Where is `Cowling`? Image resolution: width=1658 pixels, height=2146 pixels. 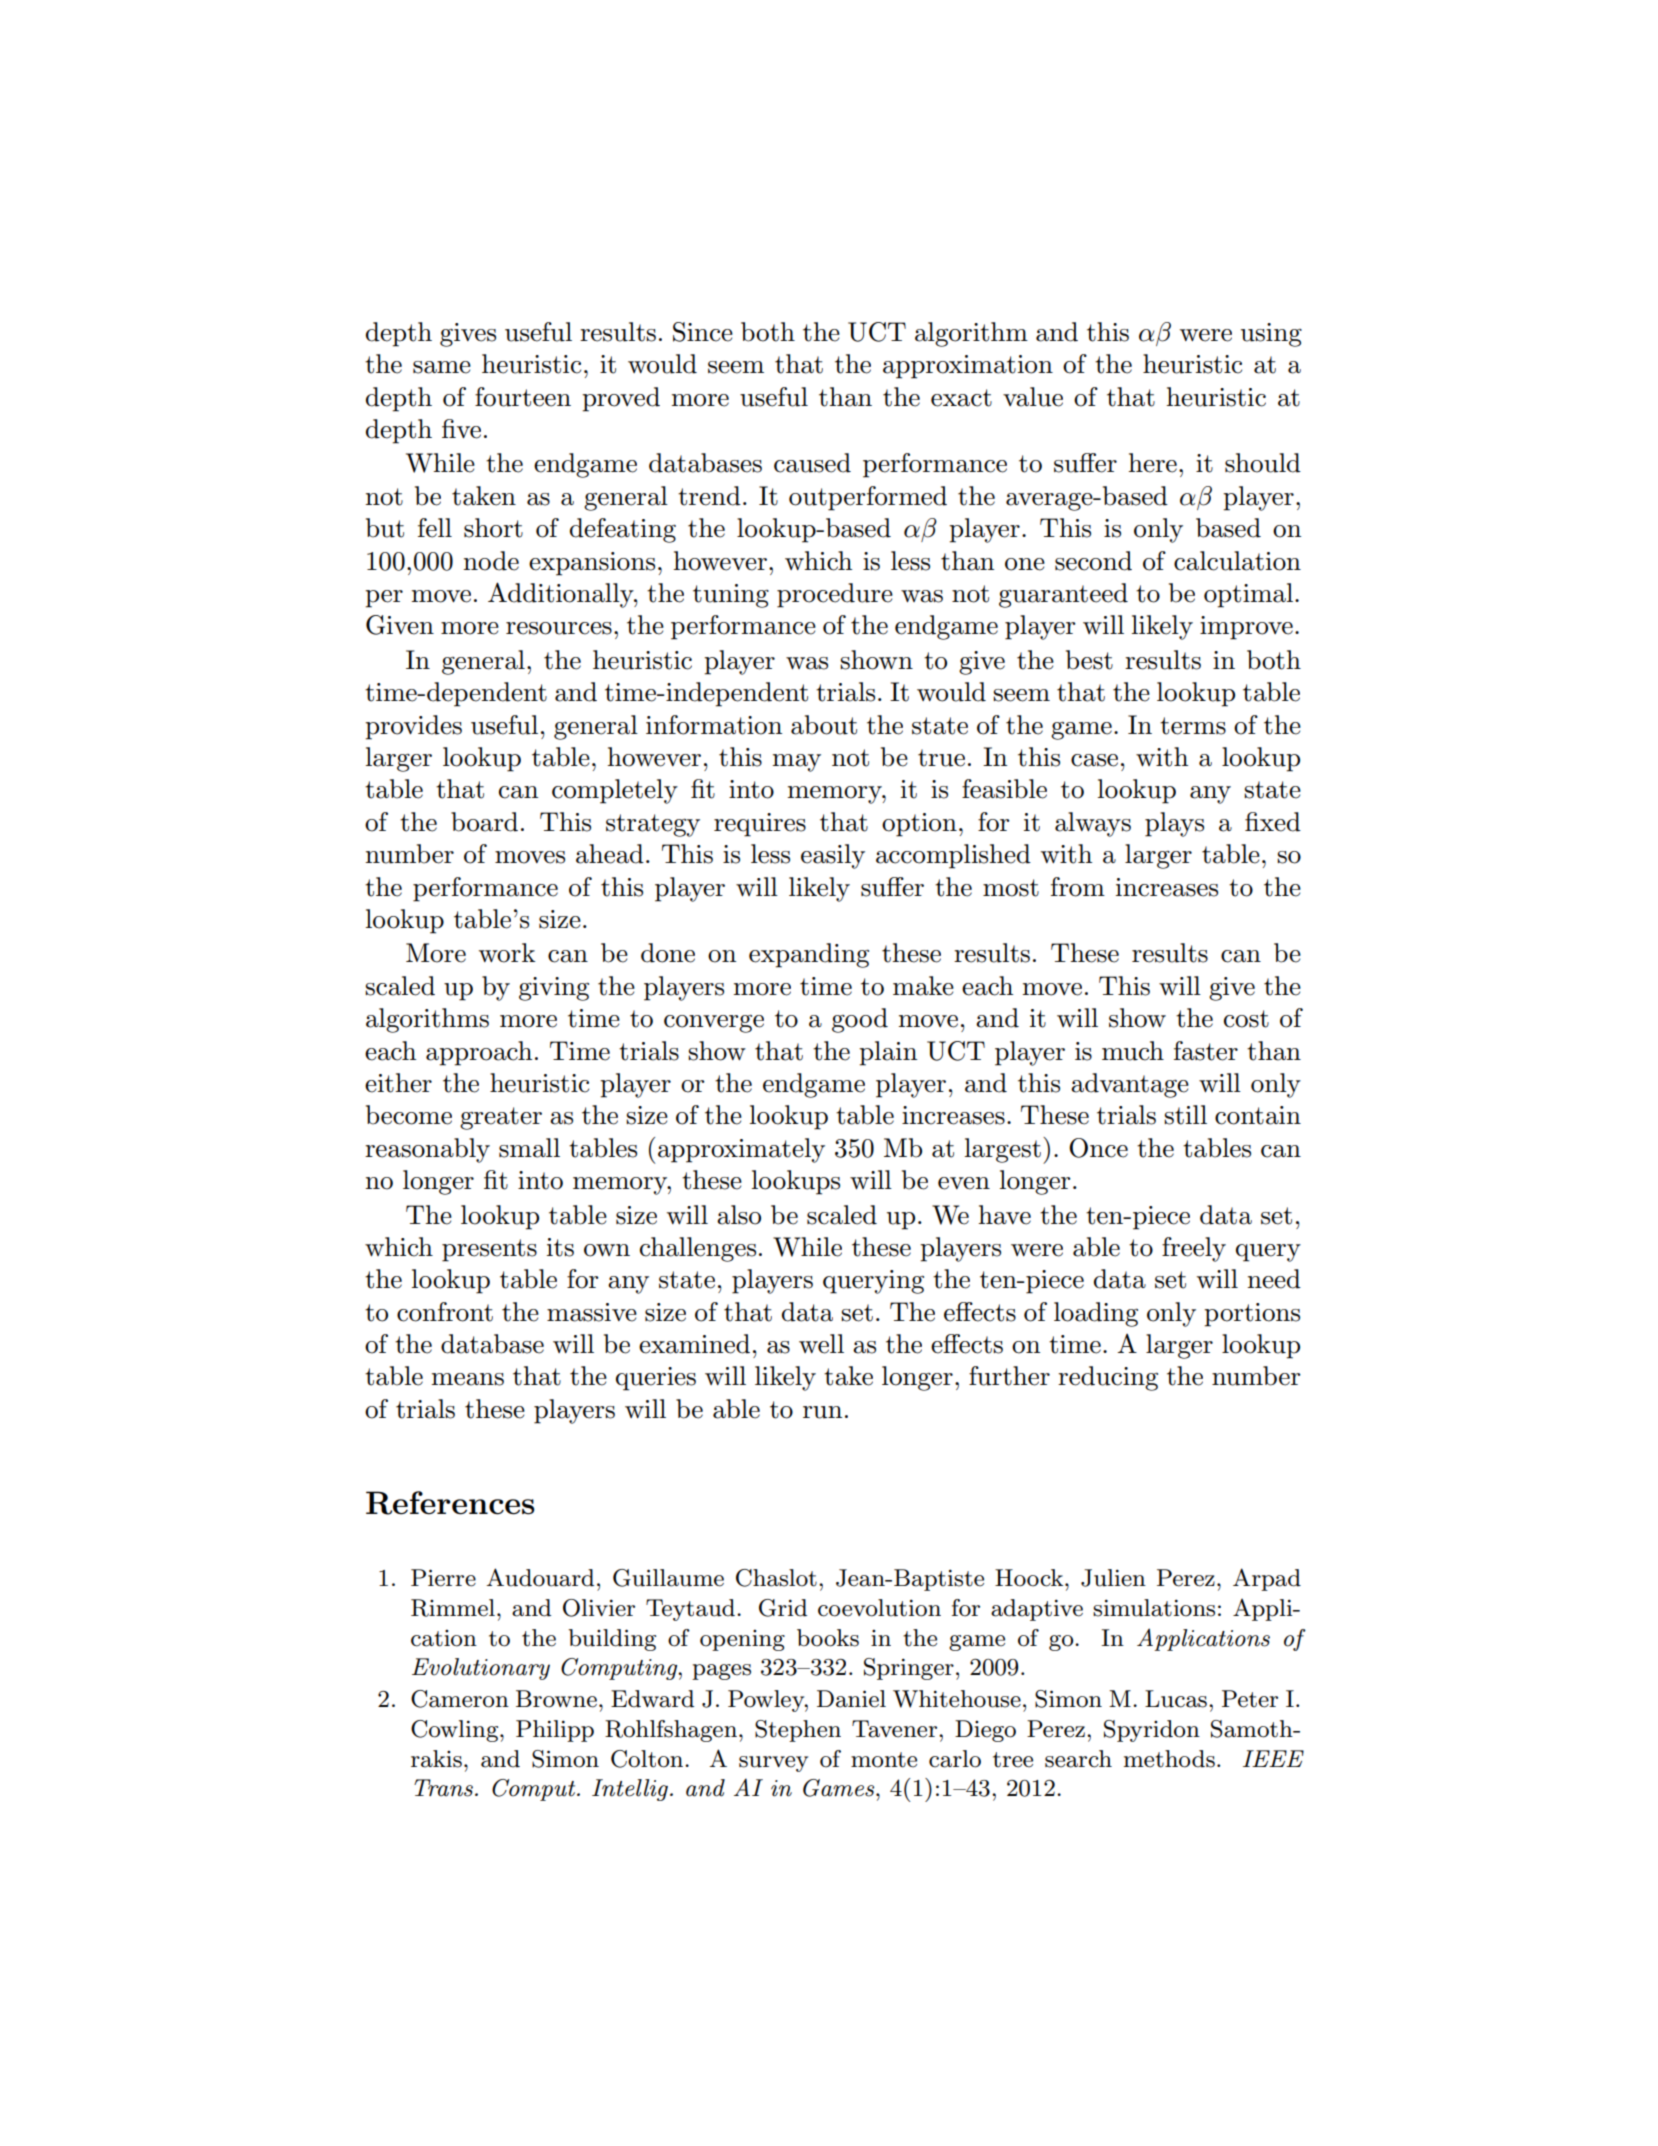 Cowling is located at coordinates (456, 1731).
